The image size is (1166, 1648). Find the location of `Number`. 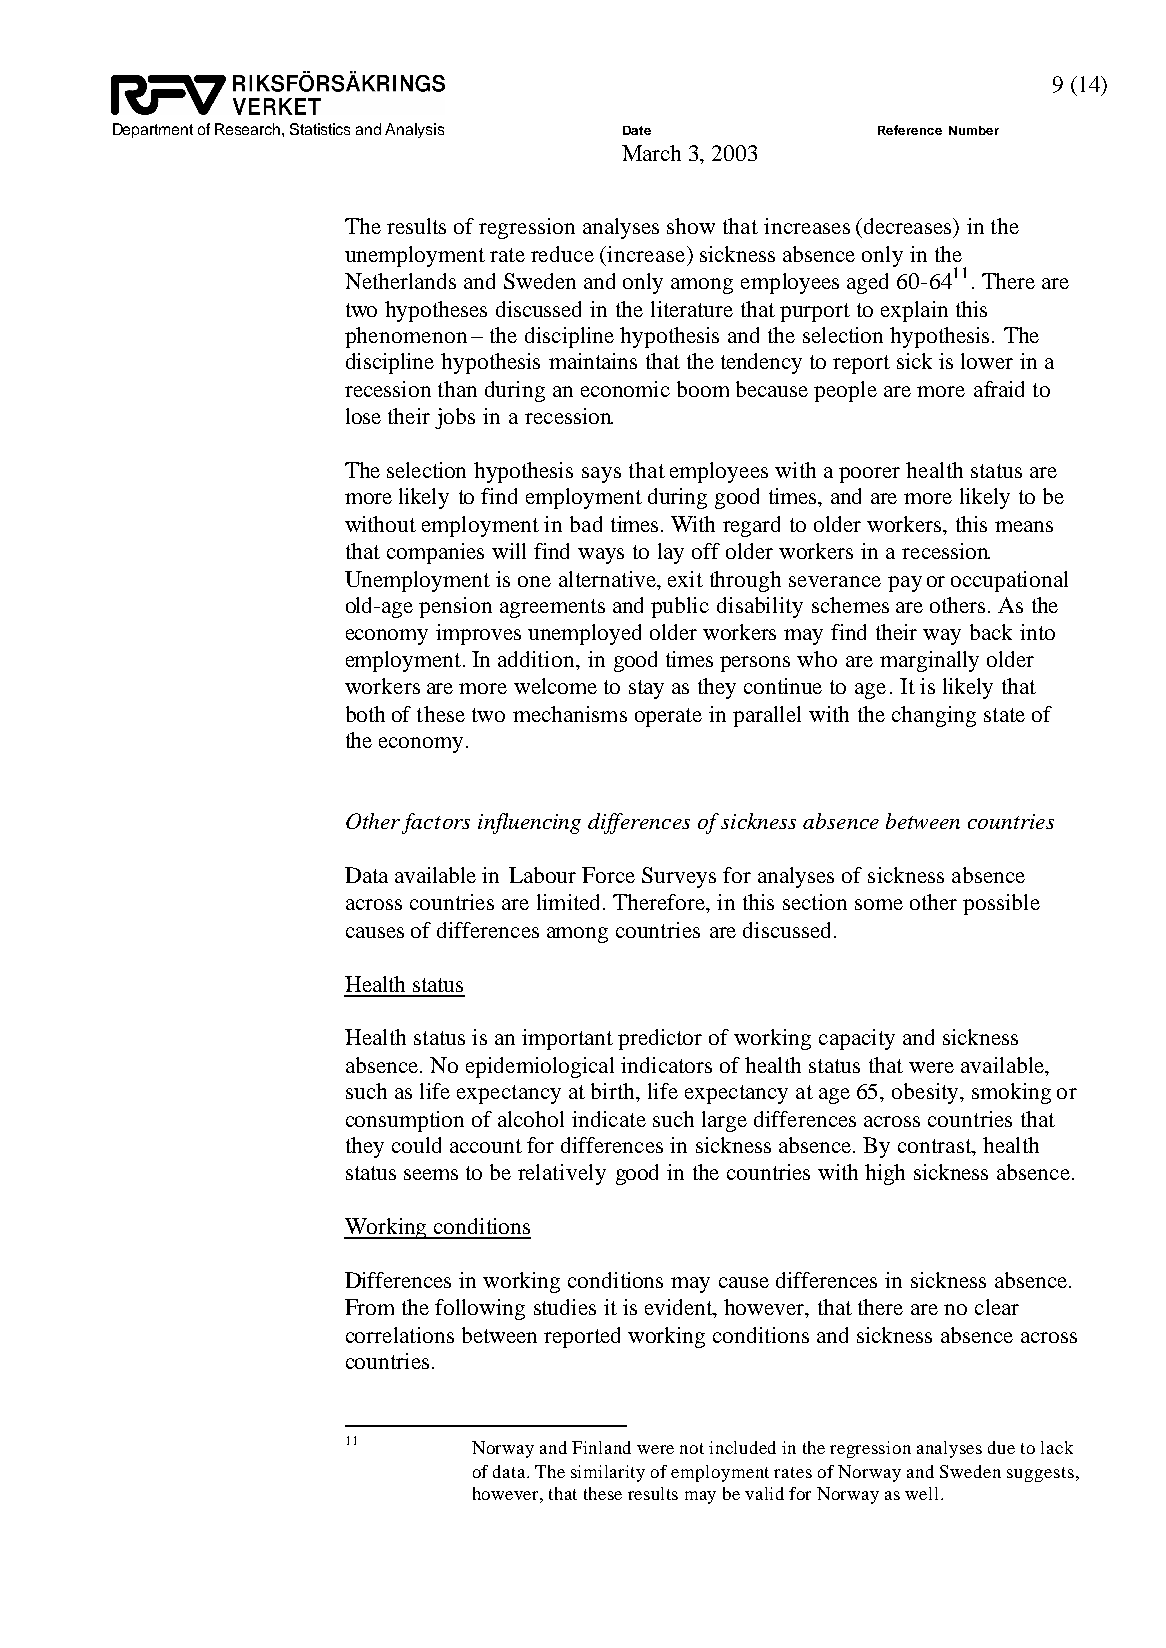

Number is located at coordinates (974, 130).
